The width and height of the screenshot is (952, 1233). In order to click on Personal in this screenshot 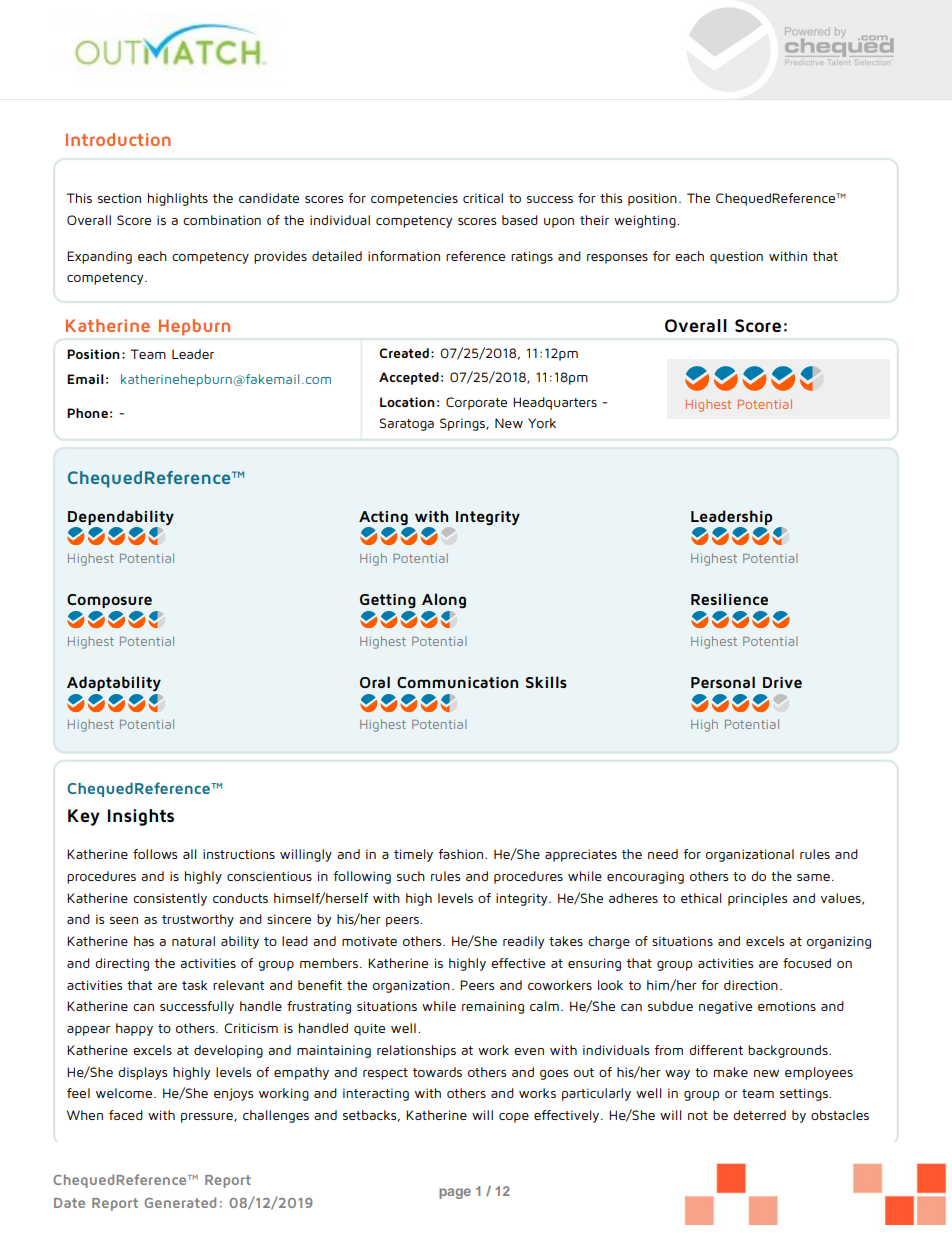, I will do `click(723, 682)`.
